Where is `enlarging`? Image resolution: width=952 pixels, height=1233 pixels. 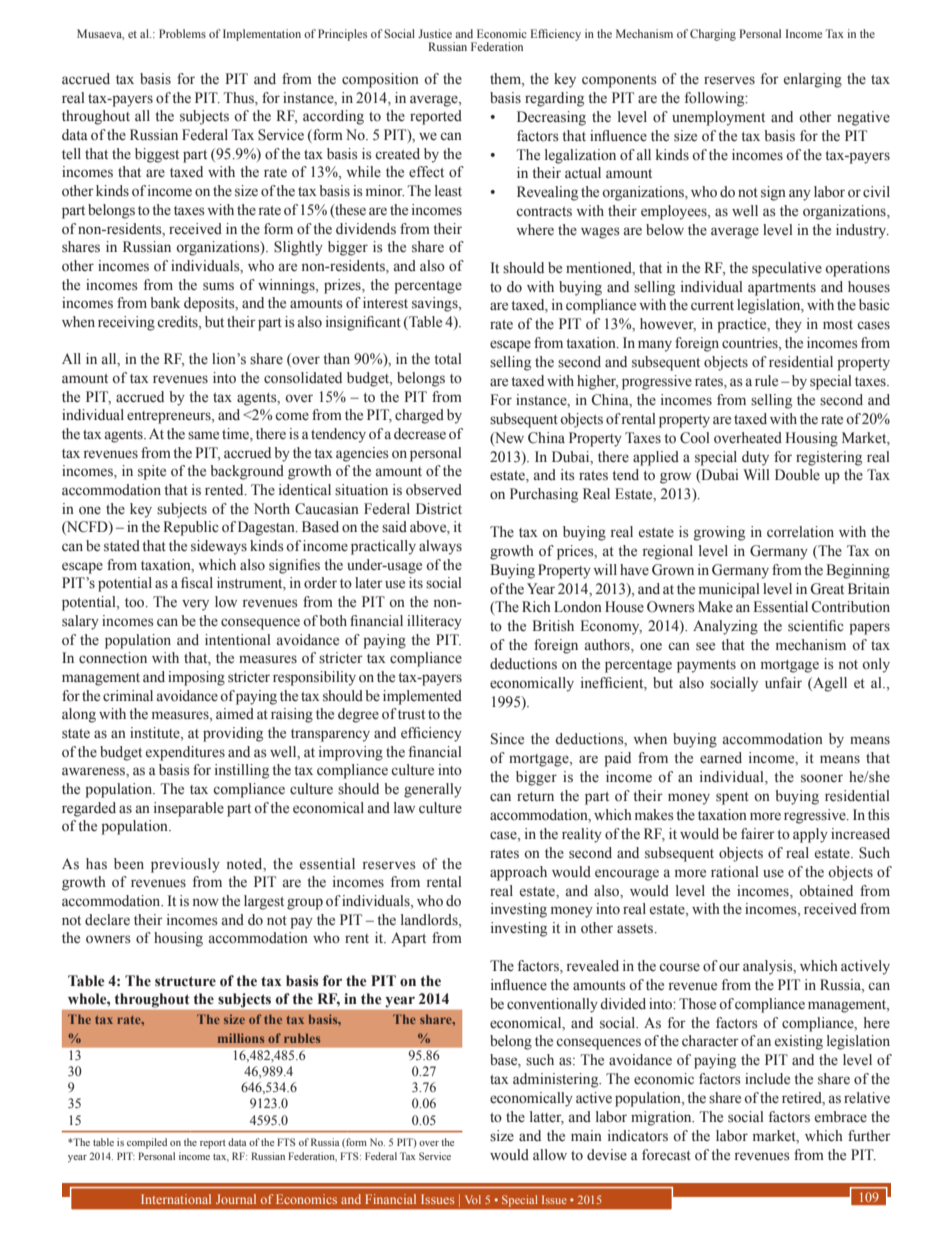
enlarging is located at coordinates (813, 80).
